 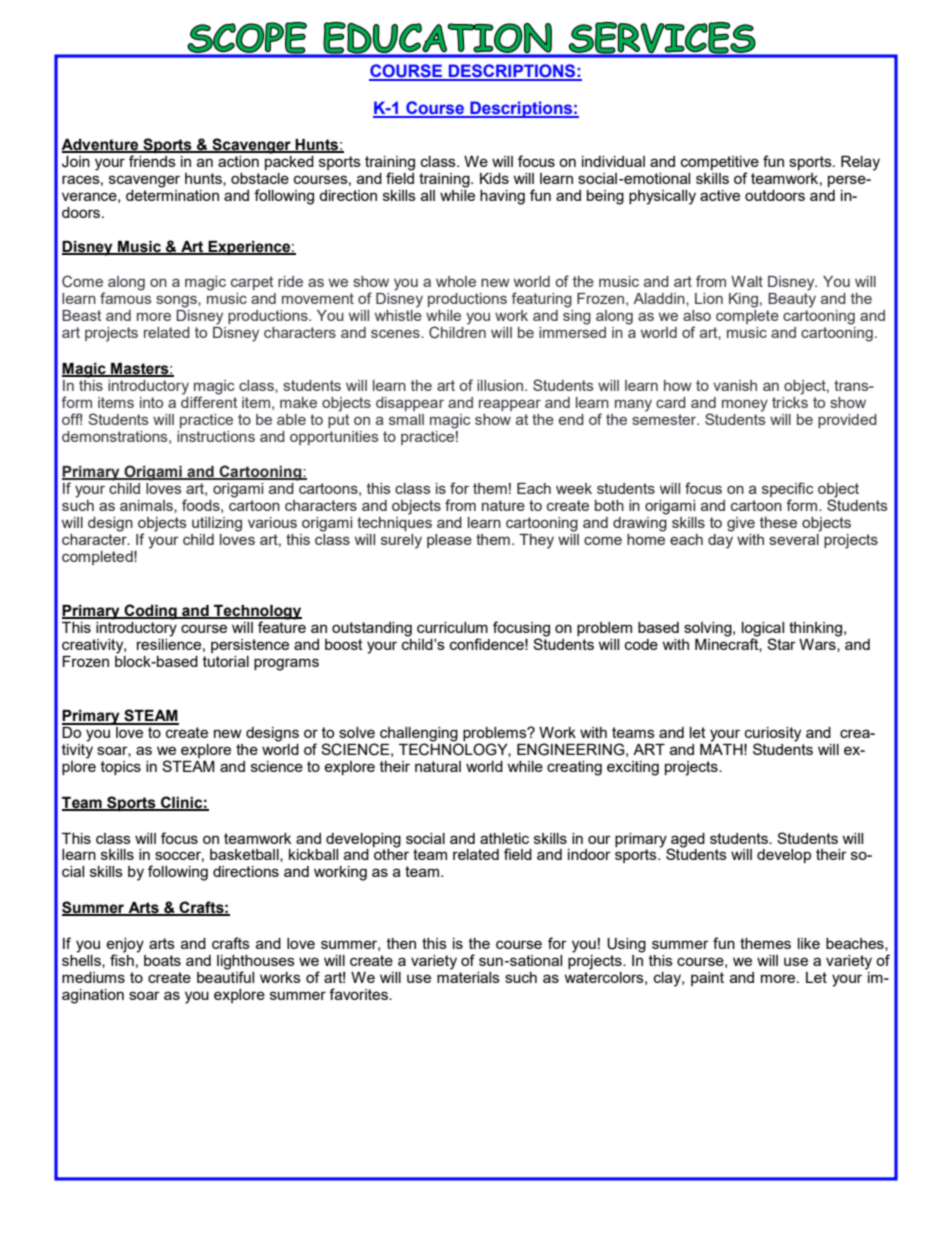 What do you see at coordinates (494, 178) in the image?
I see `Kids` at bounding box center [494, 178].
